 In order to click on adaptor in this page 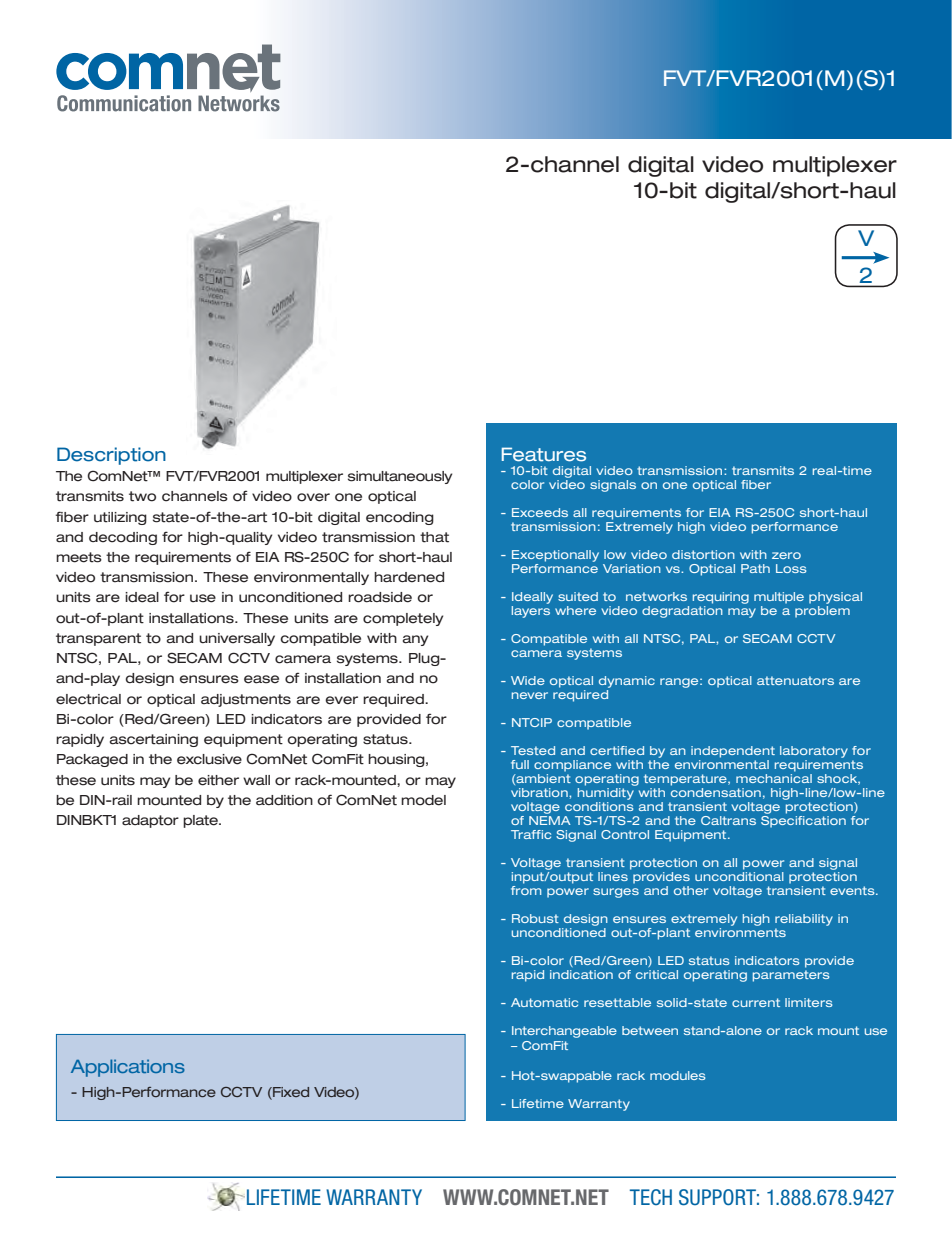, I will do `click(150, 821)`.
